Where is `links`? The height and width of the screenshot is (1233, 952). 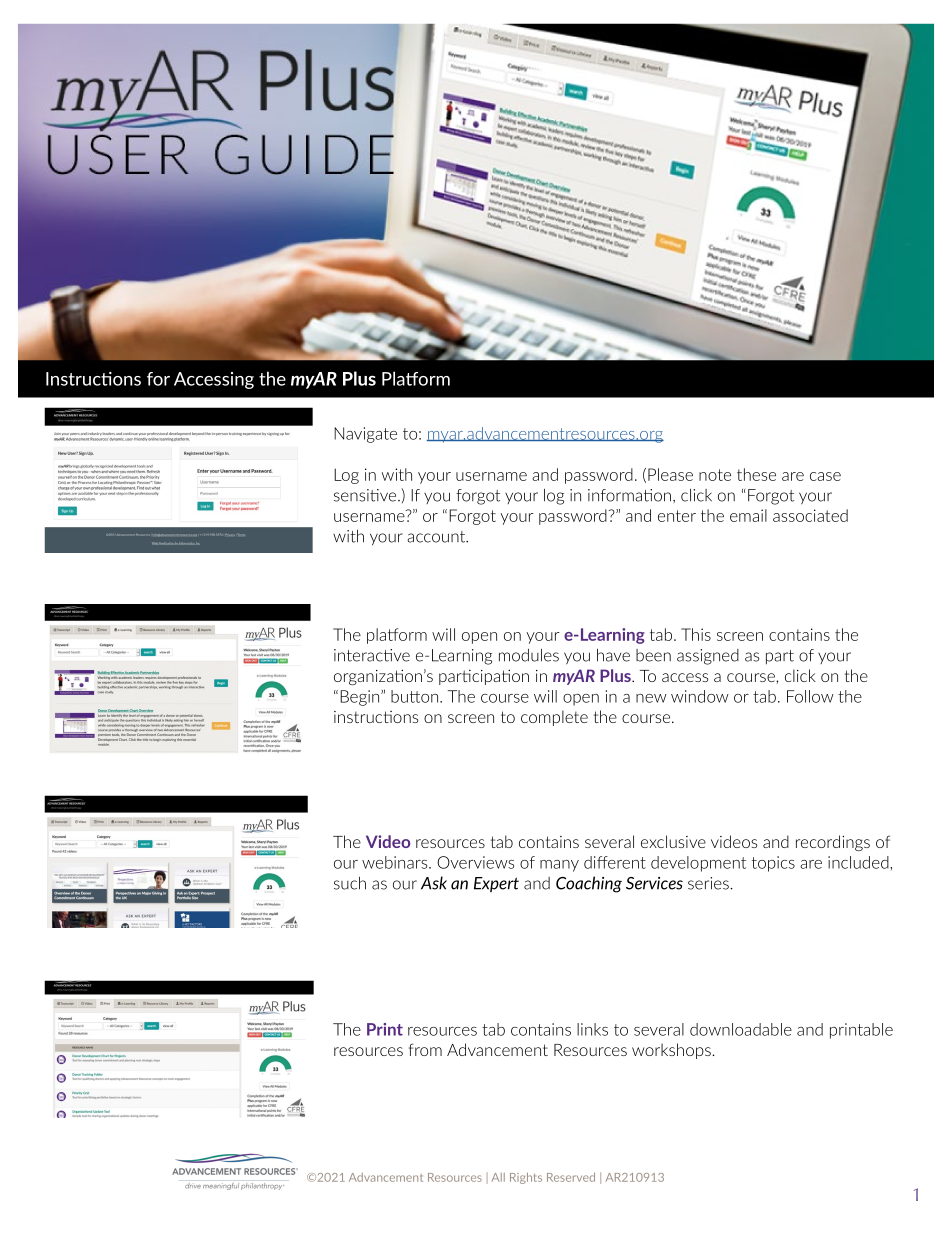 links is located at coordinates (592, 1029).
